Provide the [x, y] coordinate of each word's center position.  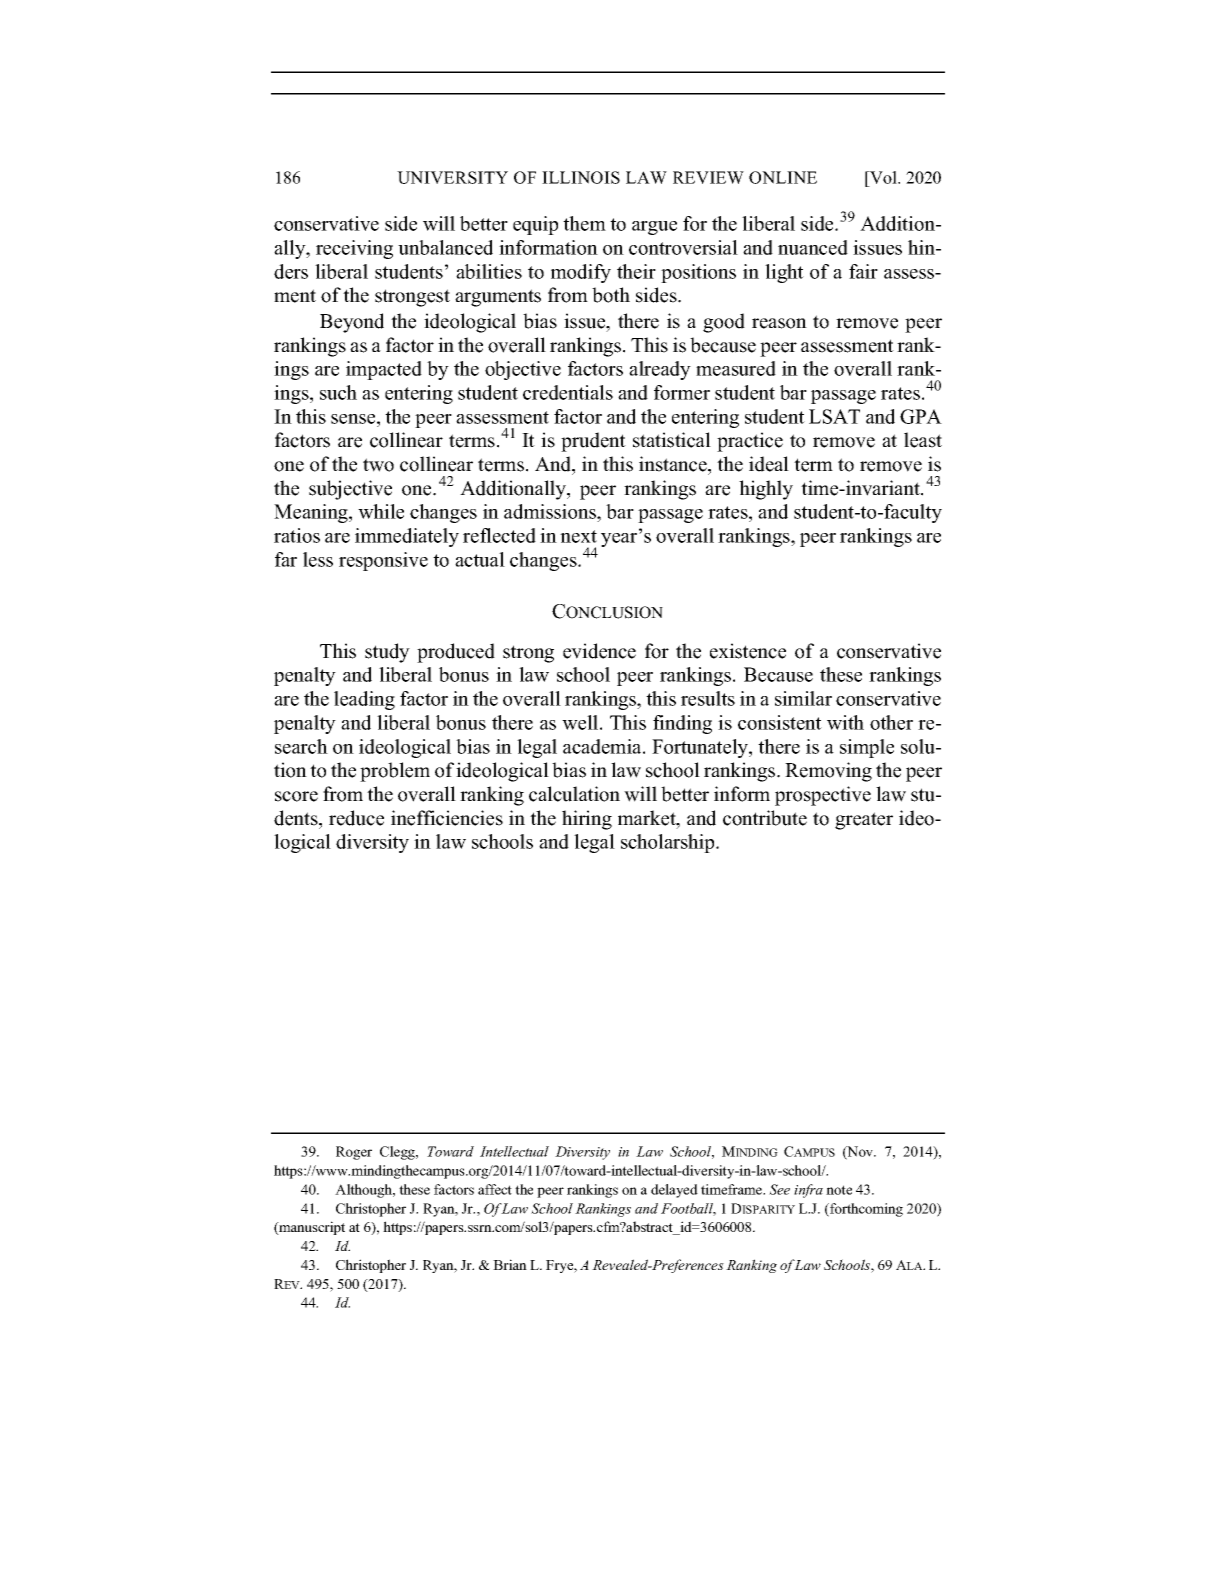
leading [364, 700]
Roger [354, 1153]
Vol [883, 177]
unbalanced [445, 247]
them [584, 223]
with [845, 722]
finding [682, 724]
